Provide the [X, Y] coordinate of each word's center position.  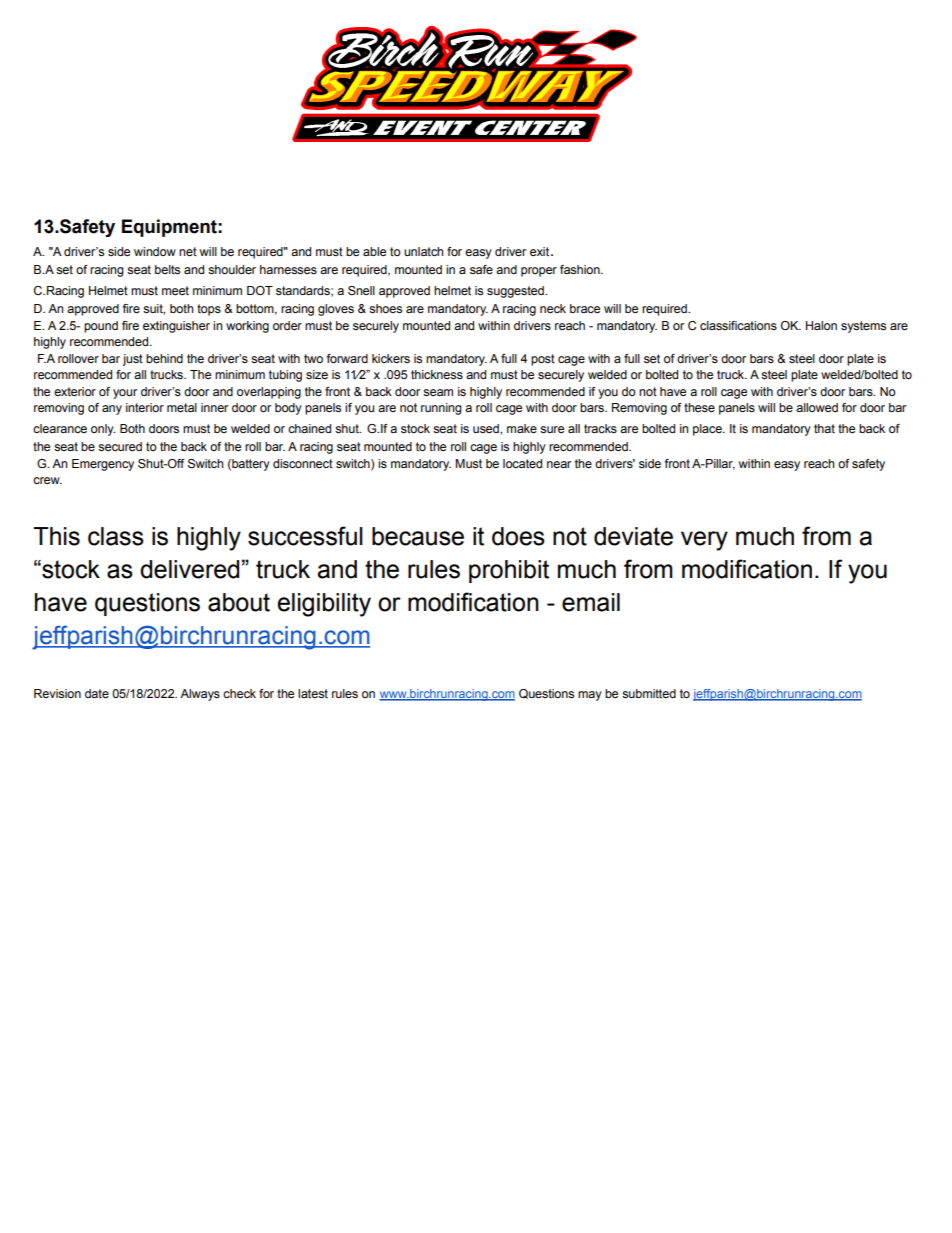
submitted [649, 693]
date [97, 693]
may [590, 696]
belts [167, 269]
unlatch [424, 251]
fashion [581, 269]
